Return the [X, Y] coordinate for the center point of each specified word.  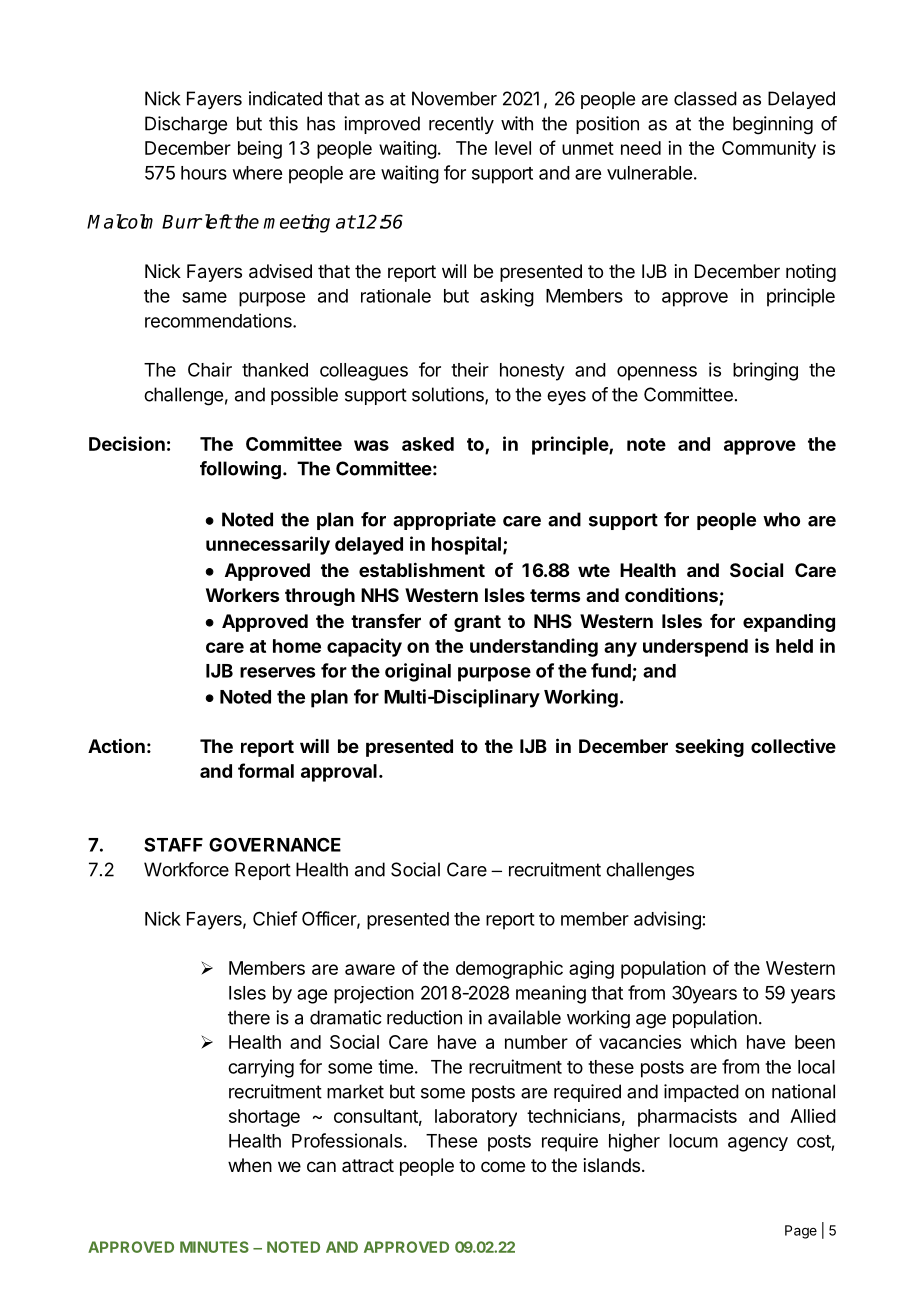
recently [461, 125]
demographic [509, 970]
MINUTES [214, 1247]
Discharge [186, 125]
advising [667, 920]
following [240, 470]
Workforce [186, 869]
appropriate [444, 521]
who [781, 519]
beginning [773, 125]
